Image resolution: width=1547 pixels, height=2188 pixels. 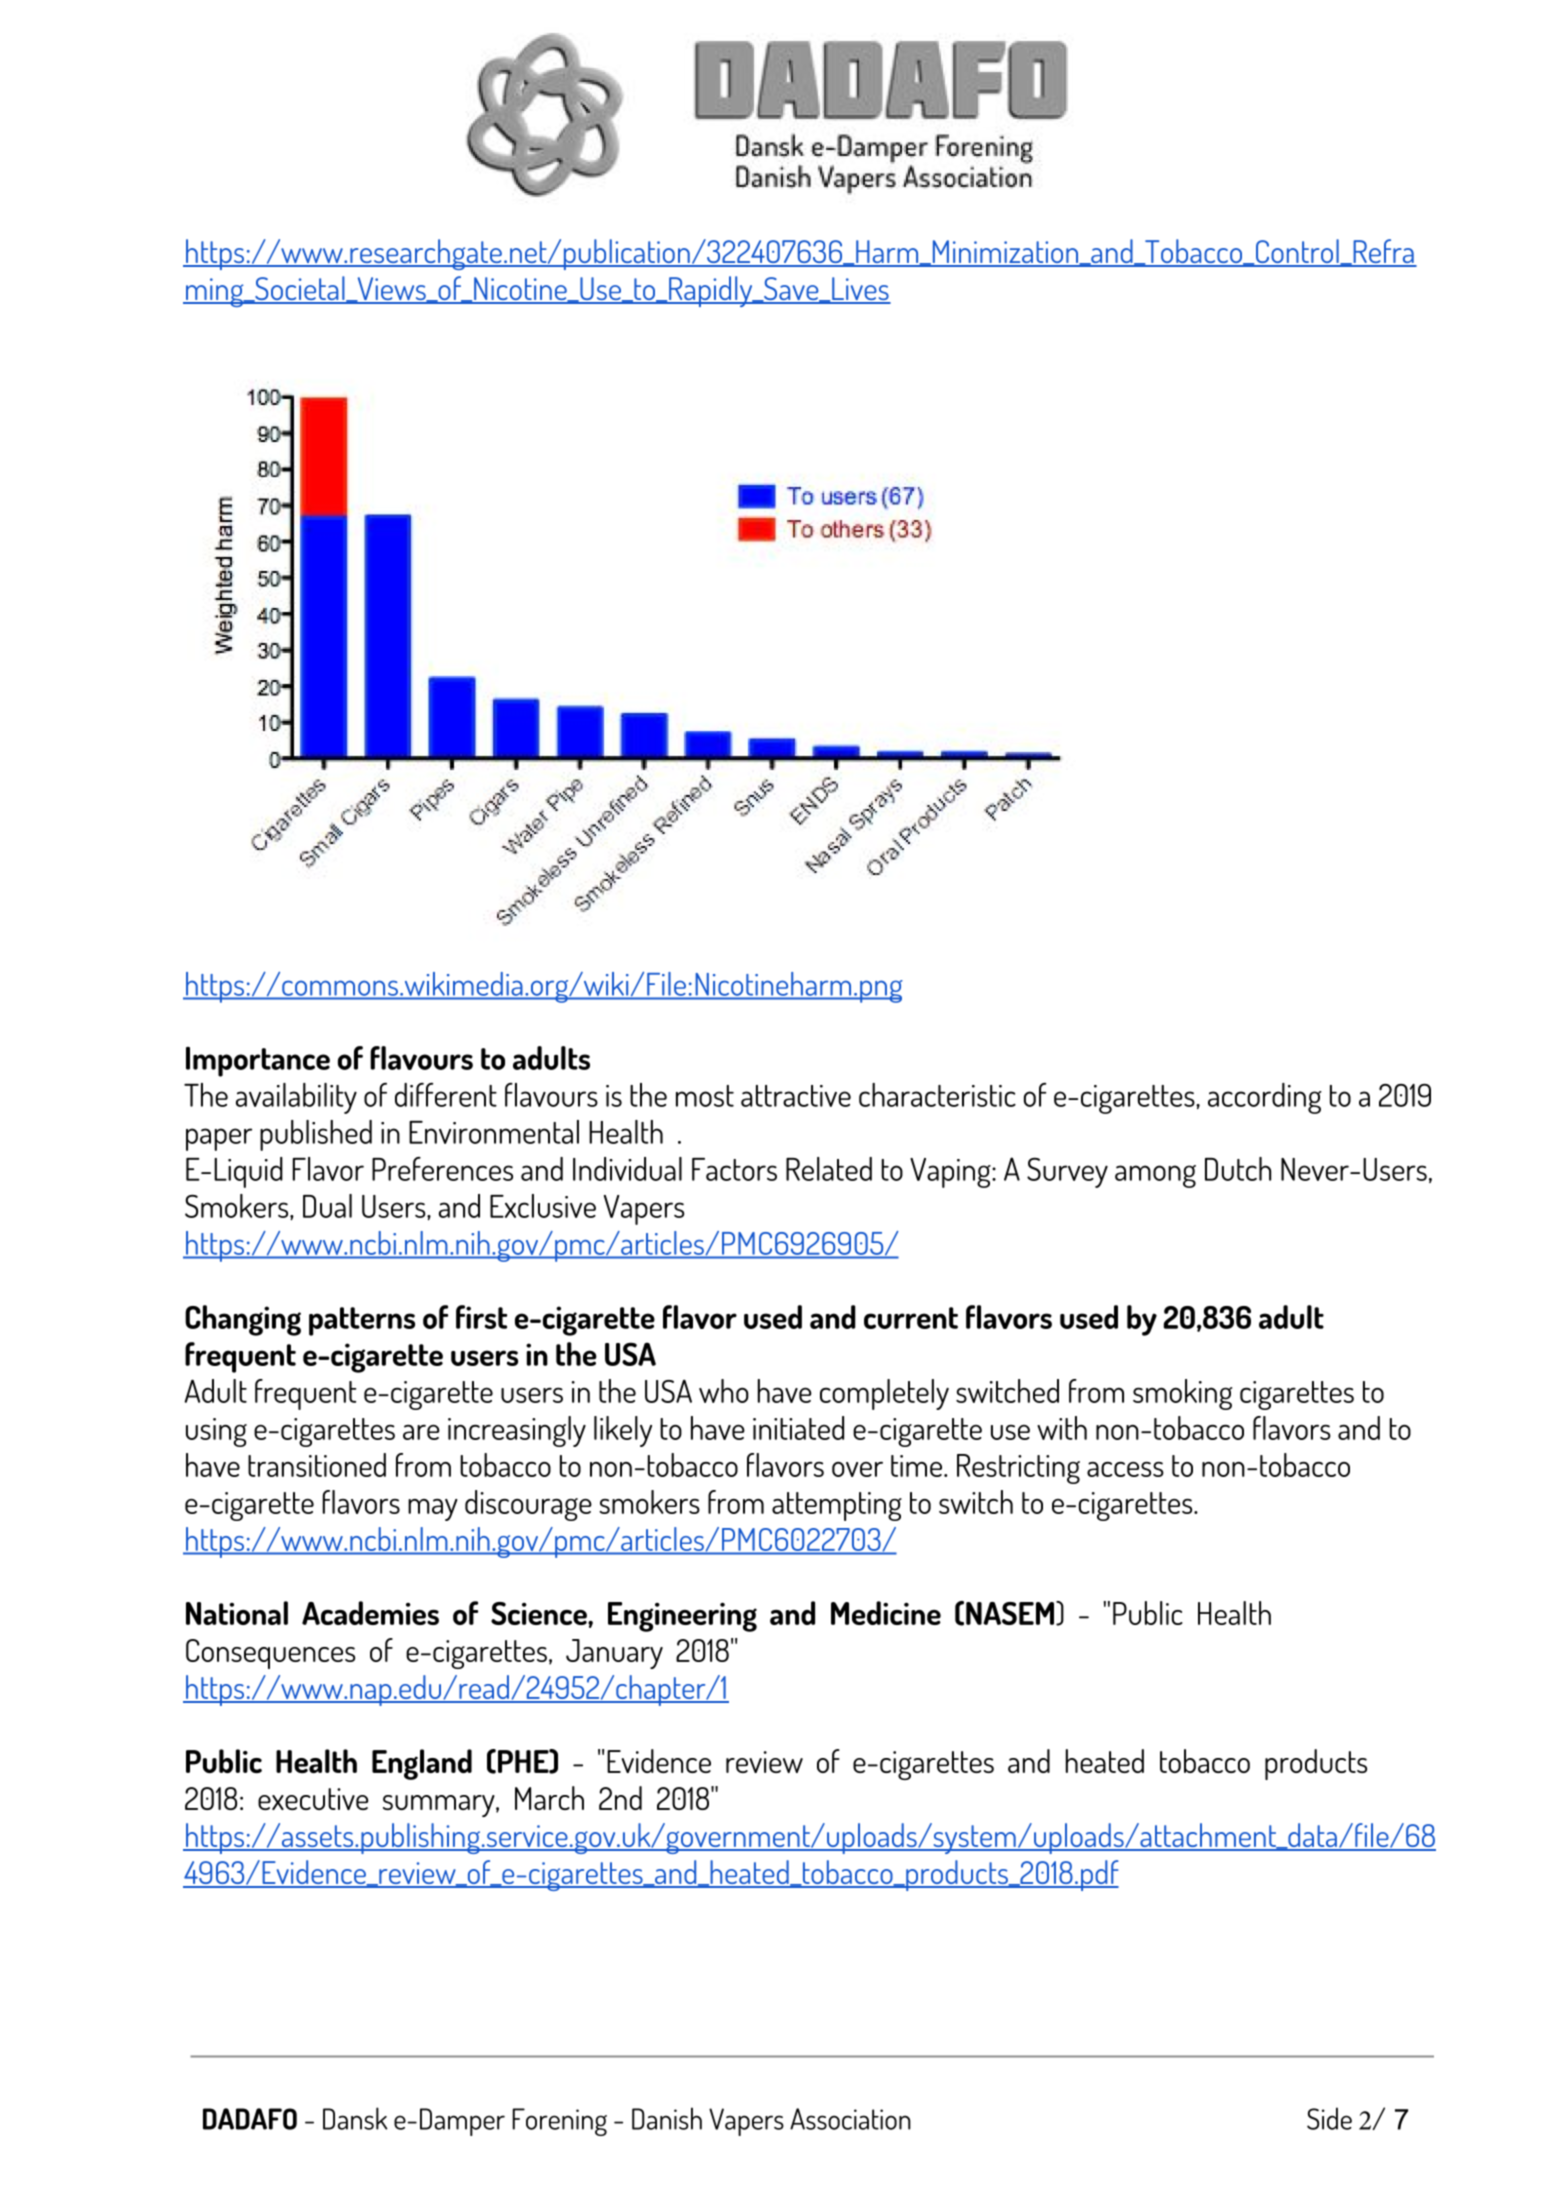 I want to click on Academies, so click(x=370, y=1613).
